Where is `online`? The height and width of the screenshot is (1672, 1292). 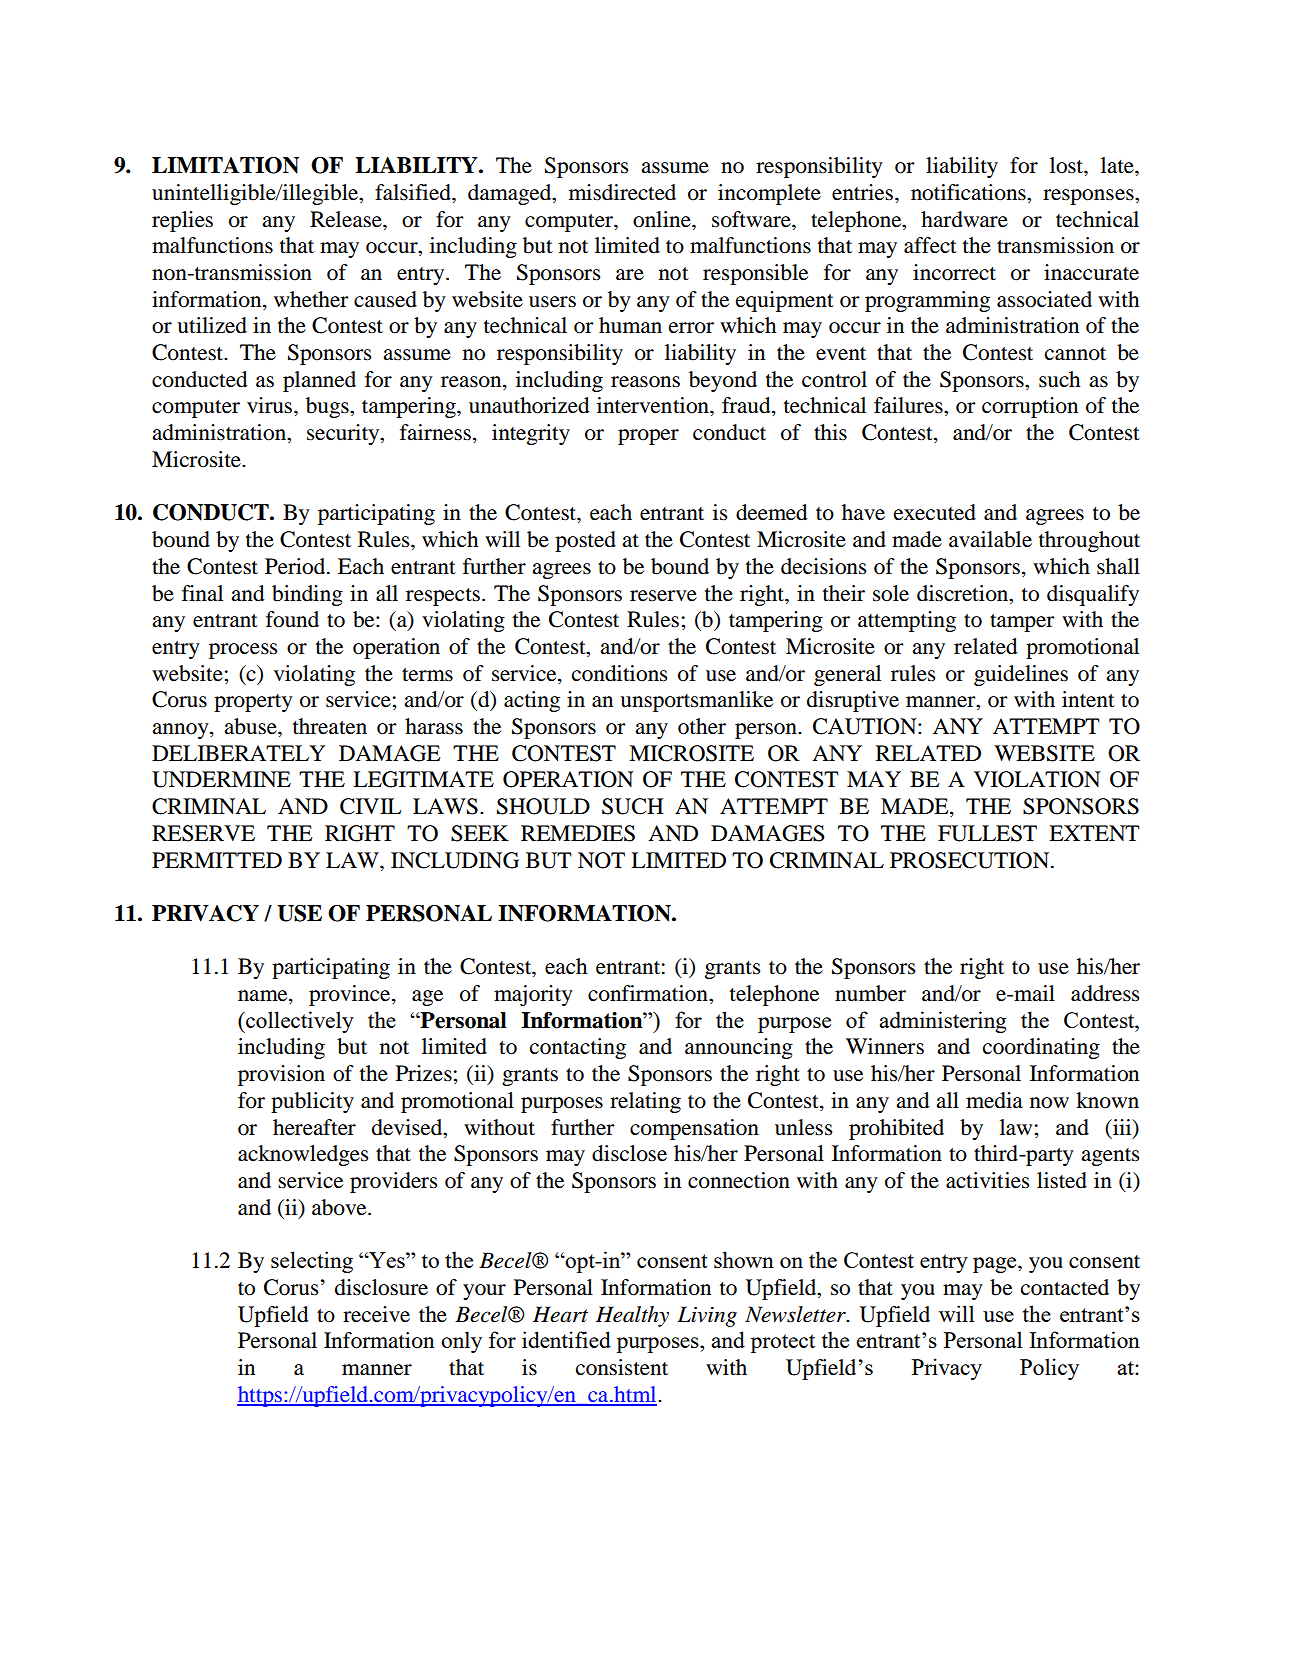 online is located at coordinates (663, 219).
